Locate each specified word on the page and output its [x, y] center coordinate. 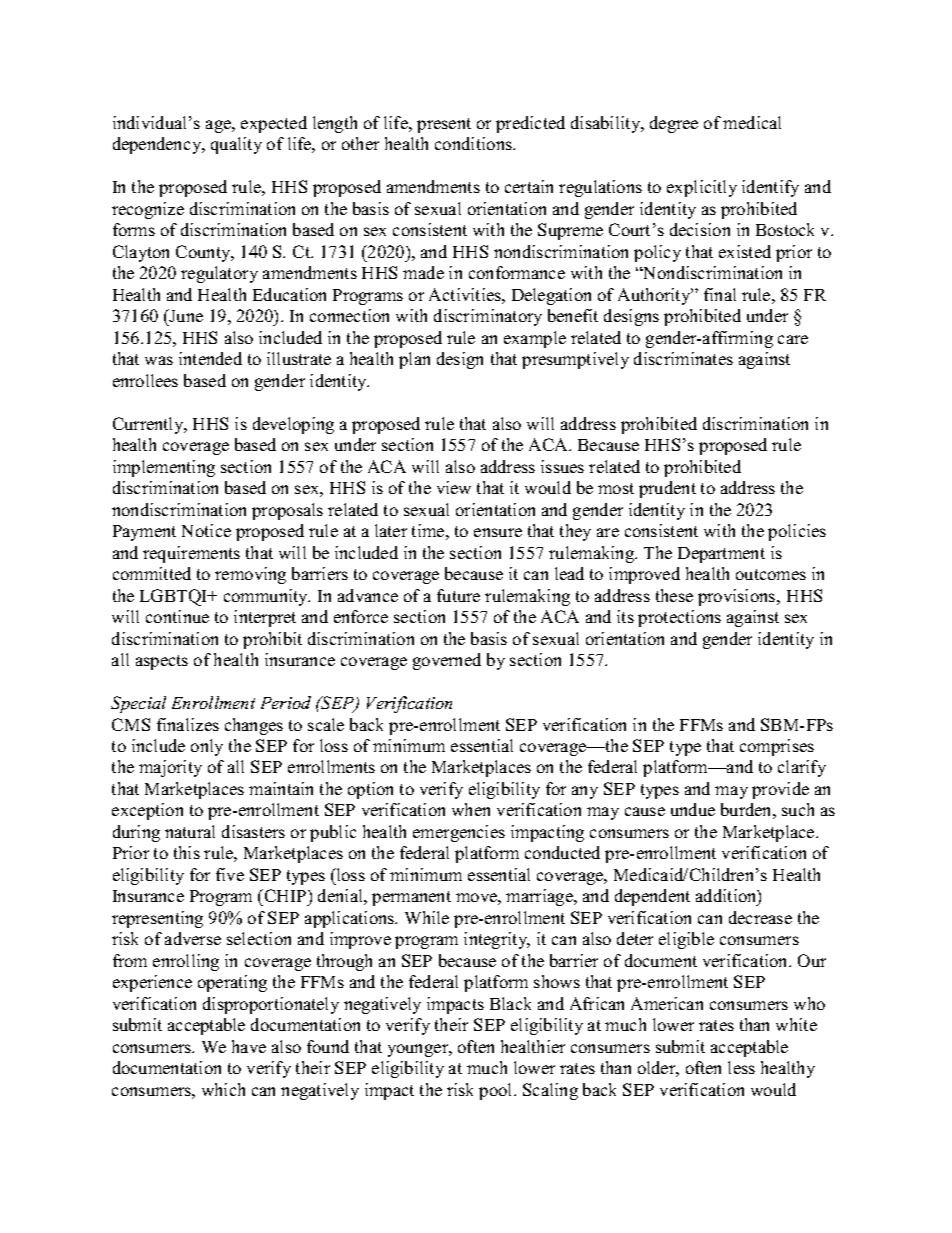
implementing [164, 468]
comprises [777, 747]
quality [236, 145]
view [454, 487]
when [471, 809]
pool [497, 1091]
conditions [475, 143]
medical [752, 122]
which [223, 1089]
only [207, 747]
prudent [667, 489]
